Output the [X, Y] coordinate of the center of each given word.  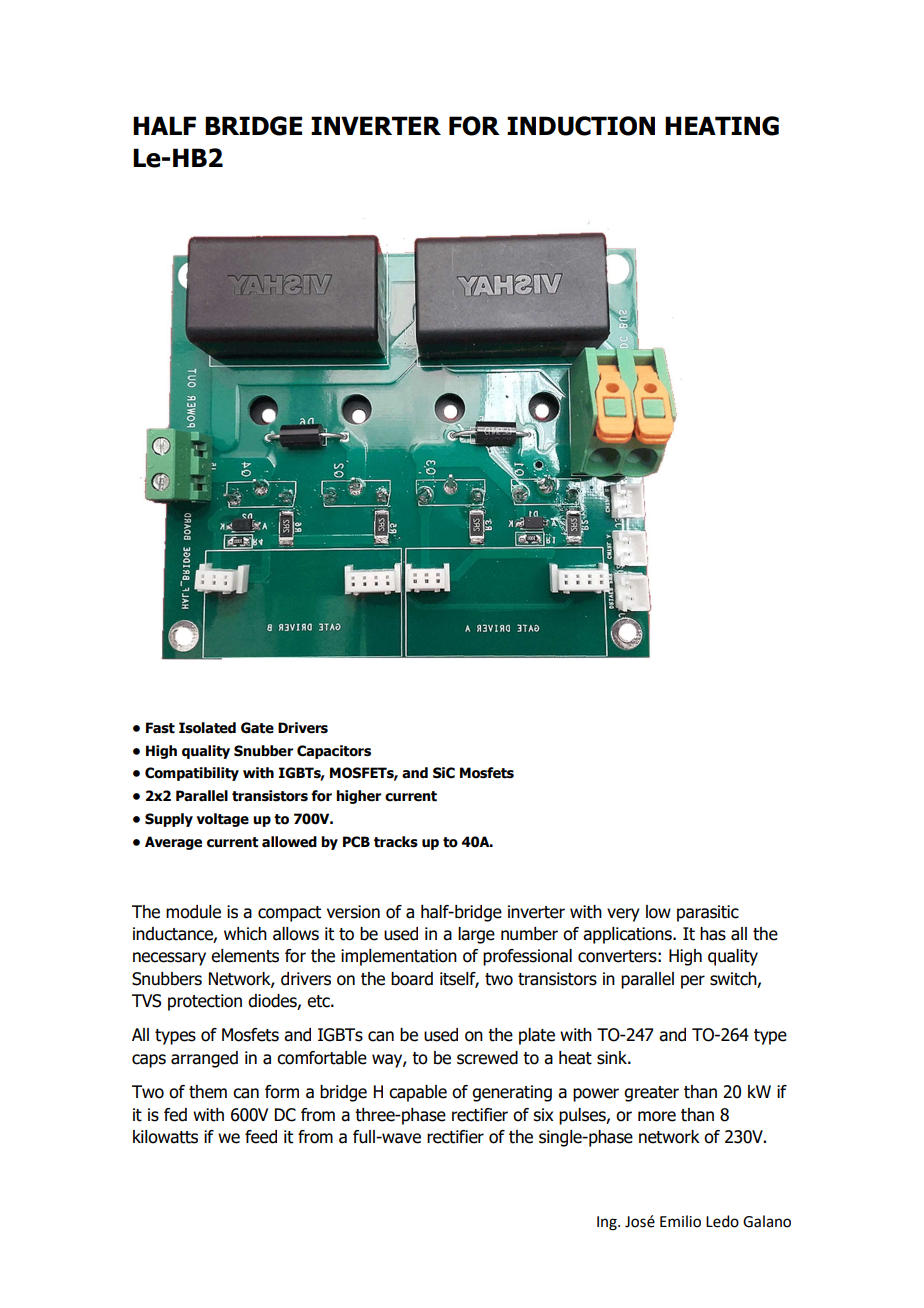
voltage [222, 820]
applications [628, 935]
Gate [257, 728]
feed [261, 1137]
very [623, 915]
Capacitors [334, 752]
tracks [396, 842]
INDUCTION [581, 126]
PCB [356, 842]
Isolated [207, 728]
